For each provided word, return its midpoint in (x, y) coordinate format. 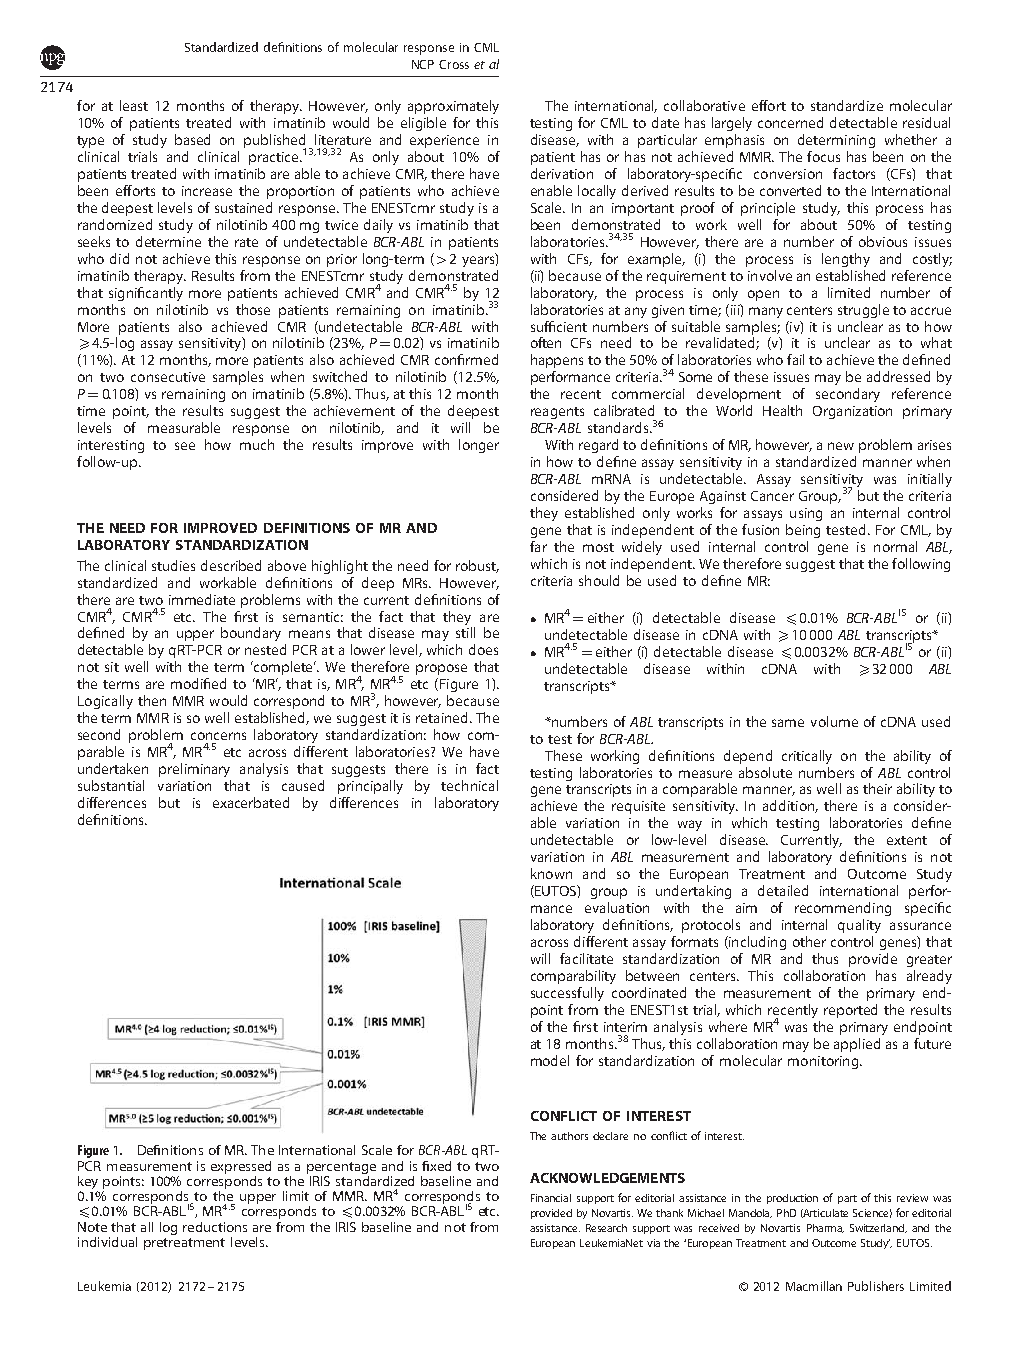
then (152, 700)
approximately (453, 107)
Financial (551, 1198)
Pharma (825, 1228)
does (483, 649)
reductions (215, 1227)
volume (834, 721)
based (192, 139)
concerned (790, 122)
